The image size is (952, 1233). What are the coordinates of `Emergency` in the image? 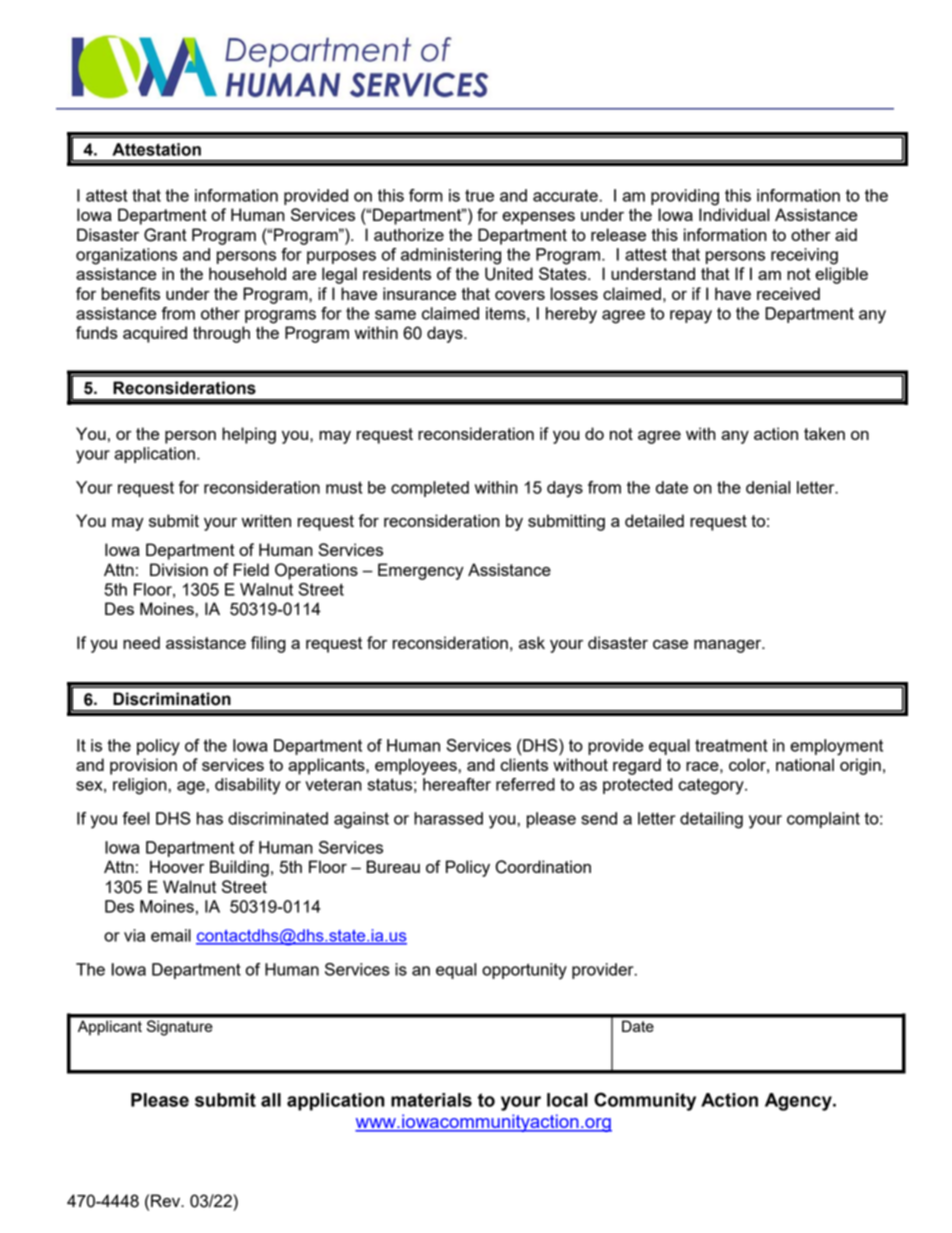 It's located at (421, 571).
